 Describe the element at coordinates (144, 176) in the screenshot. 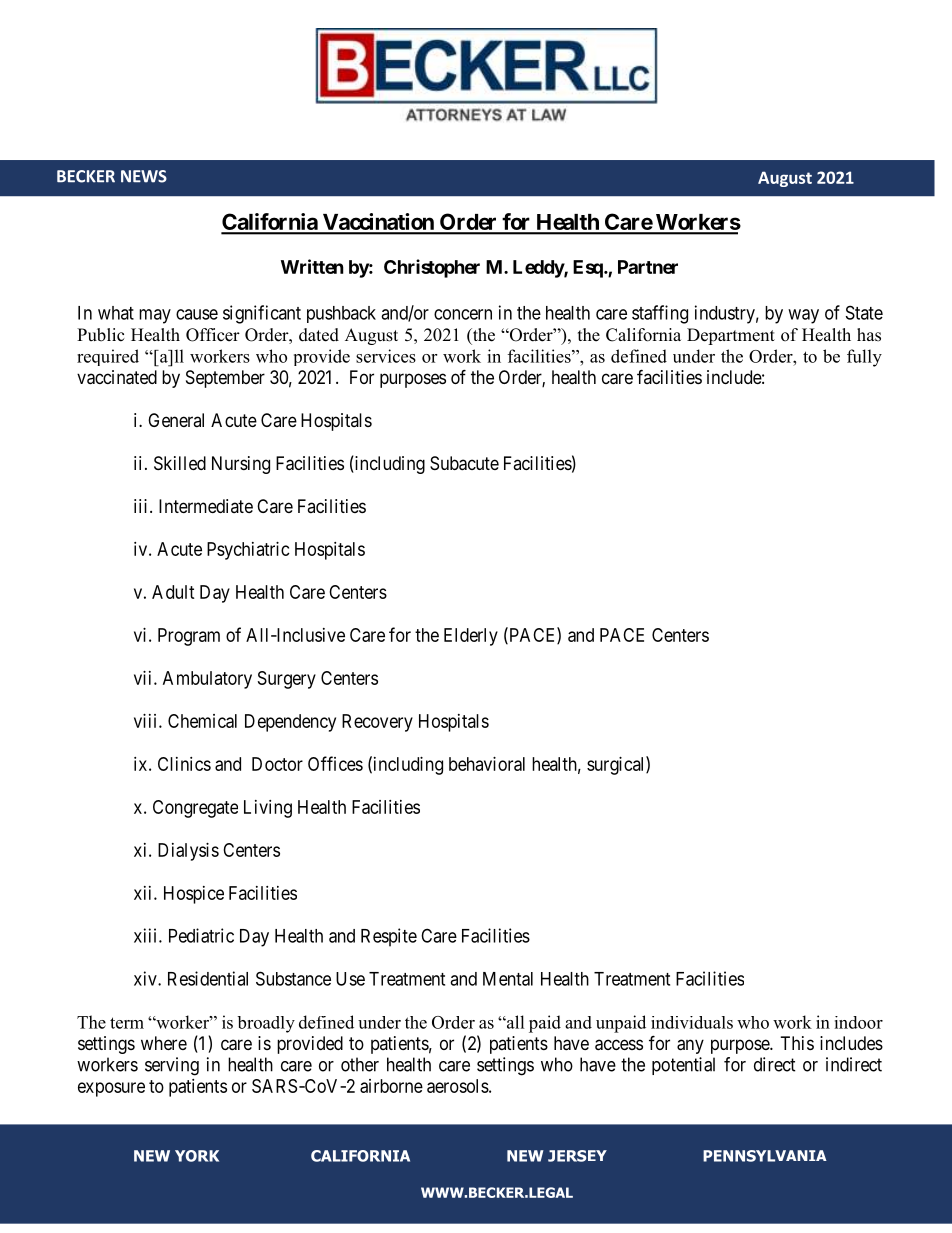

I see `NEWS` at that location.
